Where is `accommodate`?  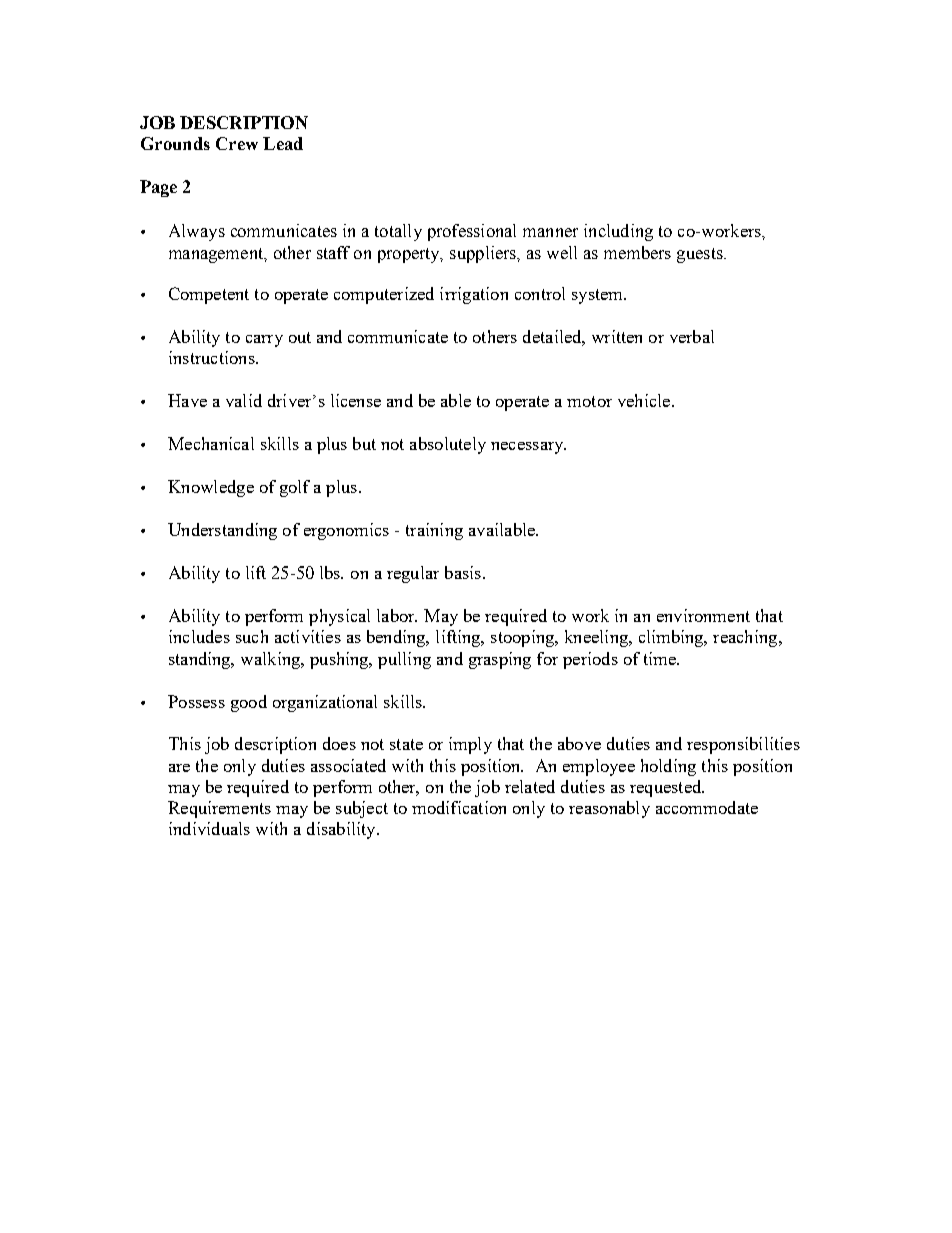 accommodate is located at coordinates (707, 807).
